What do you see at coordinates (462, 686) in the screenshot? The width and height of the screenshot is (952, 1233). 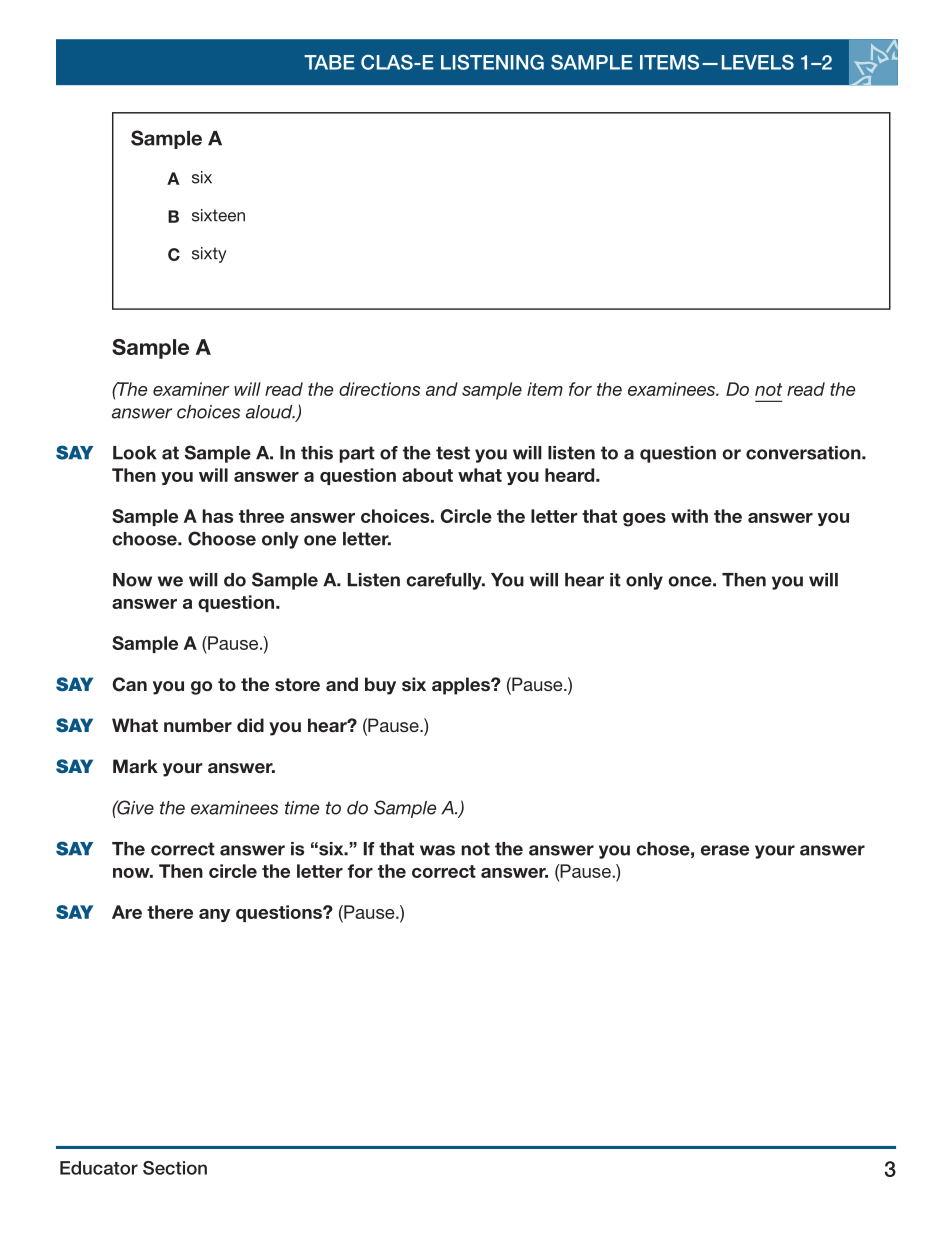 I see `apples` at bounding box center [462, 686].
